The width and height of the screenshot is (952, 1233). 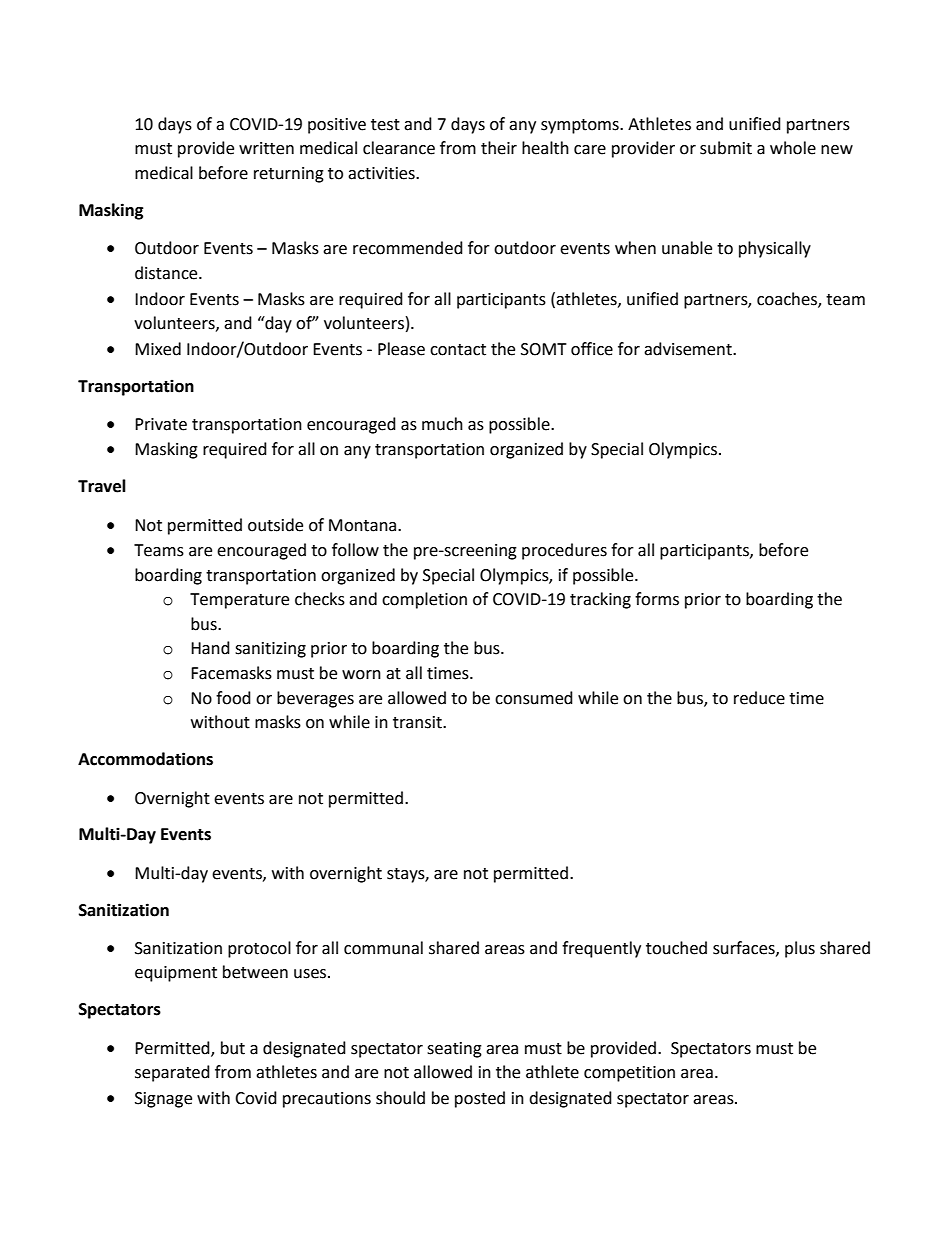 I want to click on seating, so click(x=454, y=1050).
